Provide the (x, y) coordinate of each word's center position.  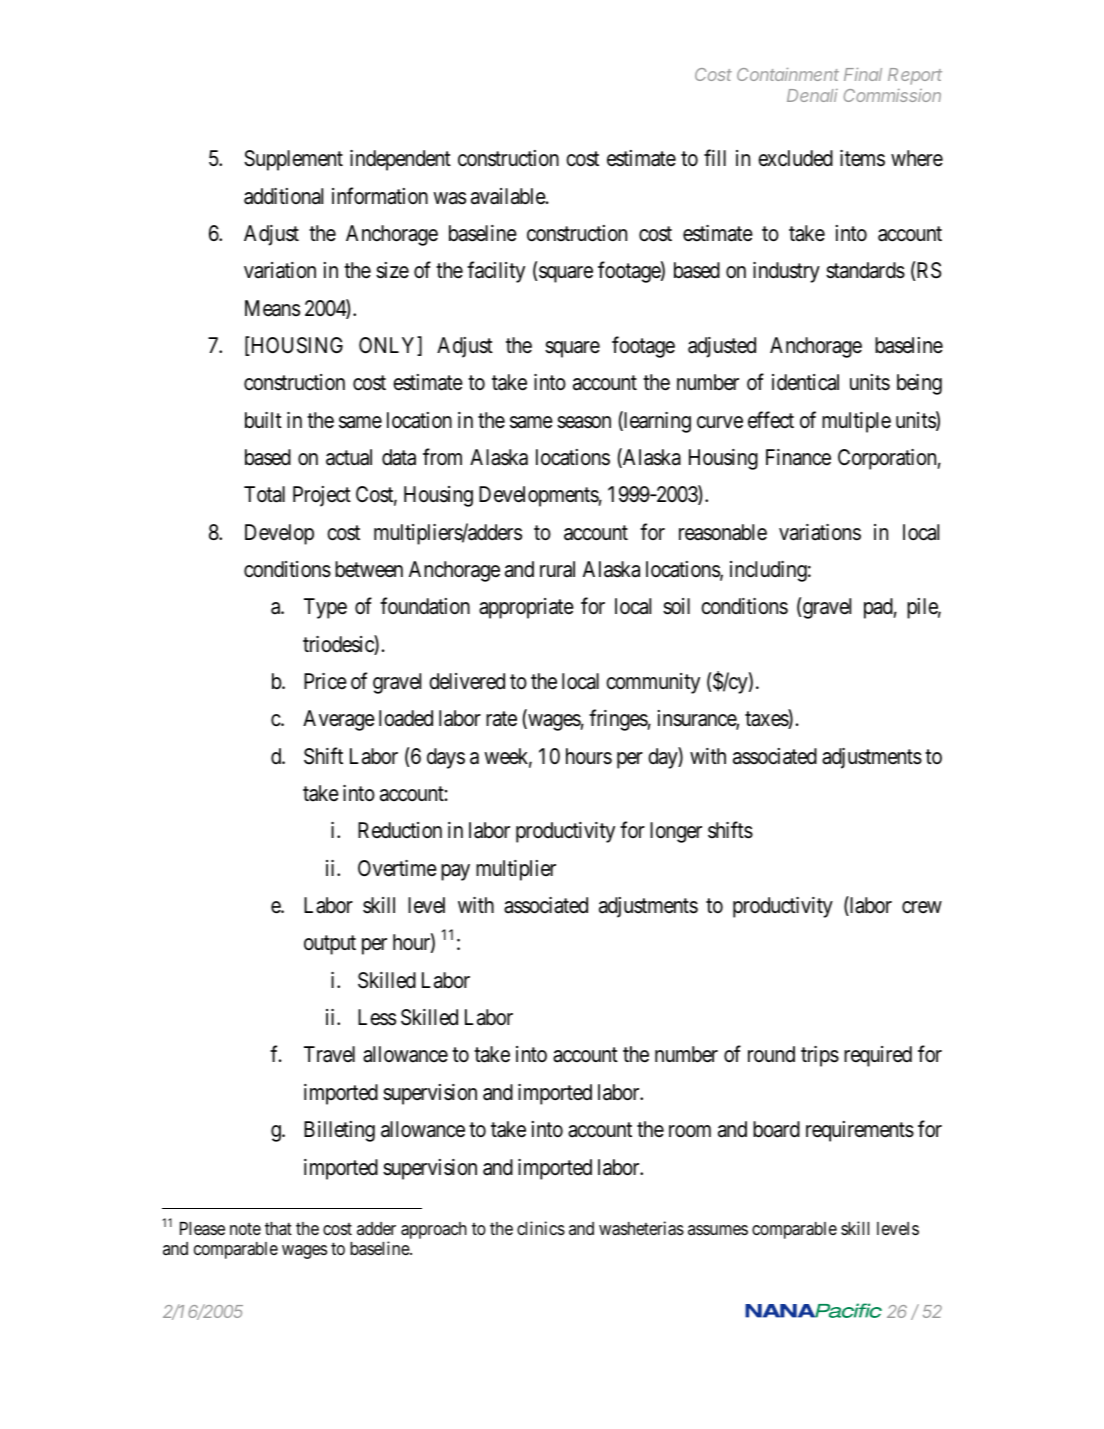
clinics (541, 1228)
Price (325, 681)
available (509, 196)
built (263, 420)
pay (455, 872)
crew (922, 907)
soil (676, 606)
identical (805, 382)
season (584, 422)
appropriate (526, 608)
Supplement (293, 160)
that (278, 1228)
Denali (812, 95)
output (330, 945)
